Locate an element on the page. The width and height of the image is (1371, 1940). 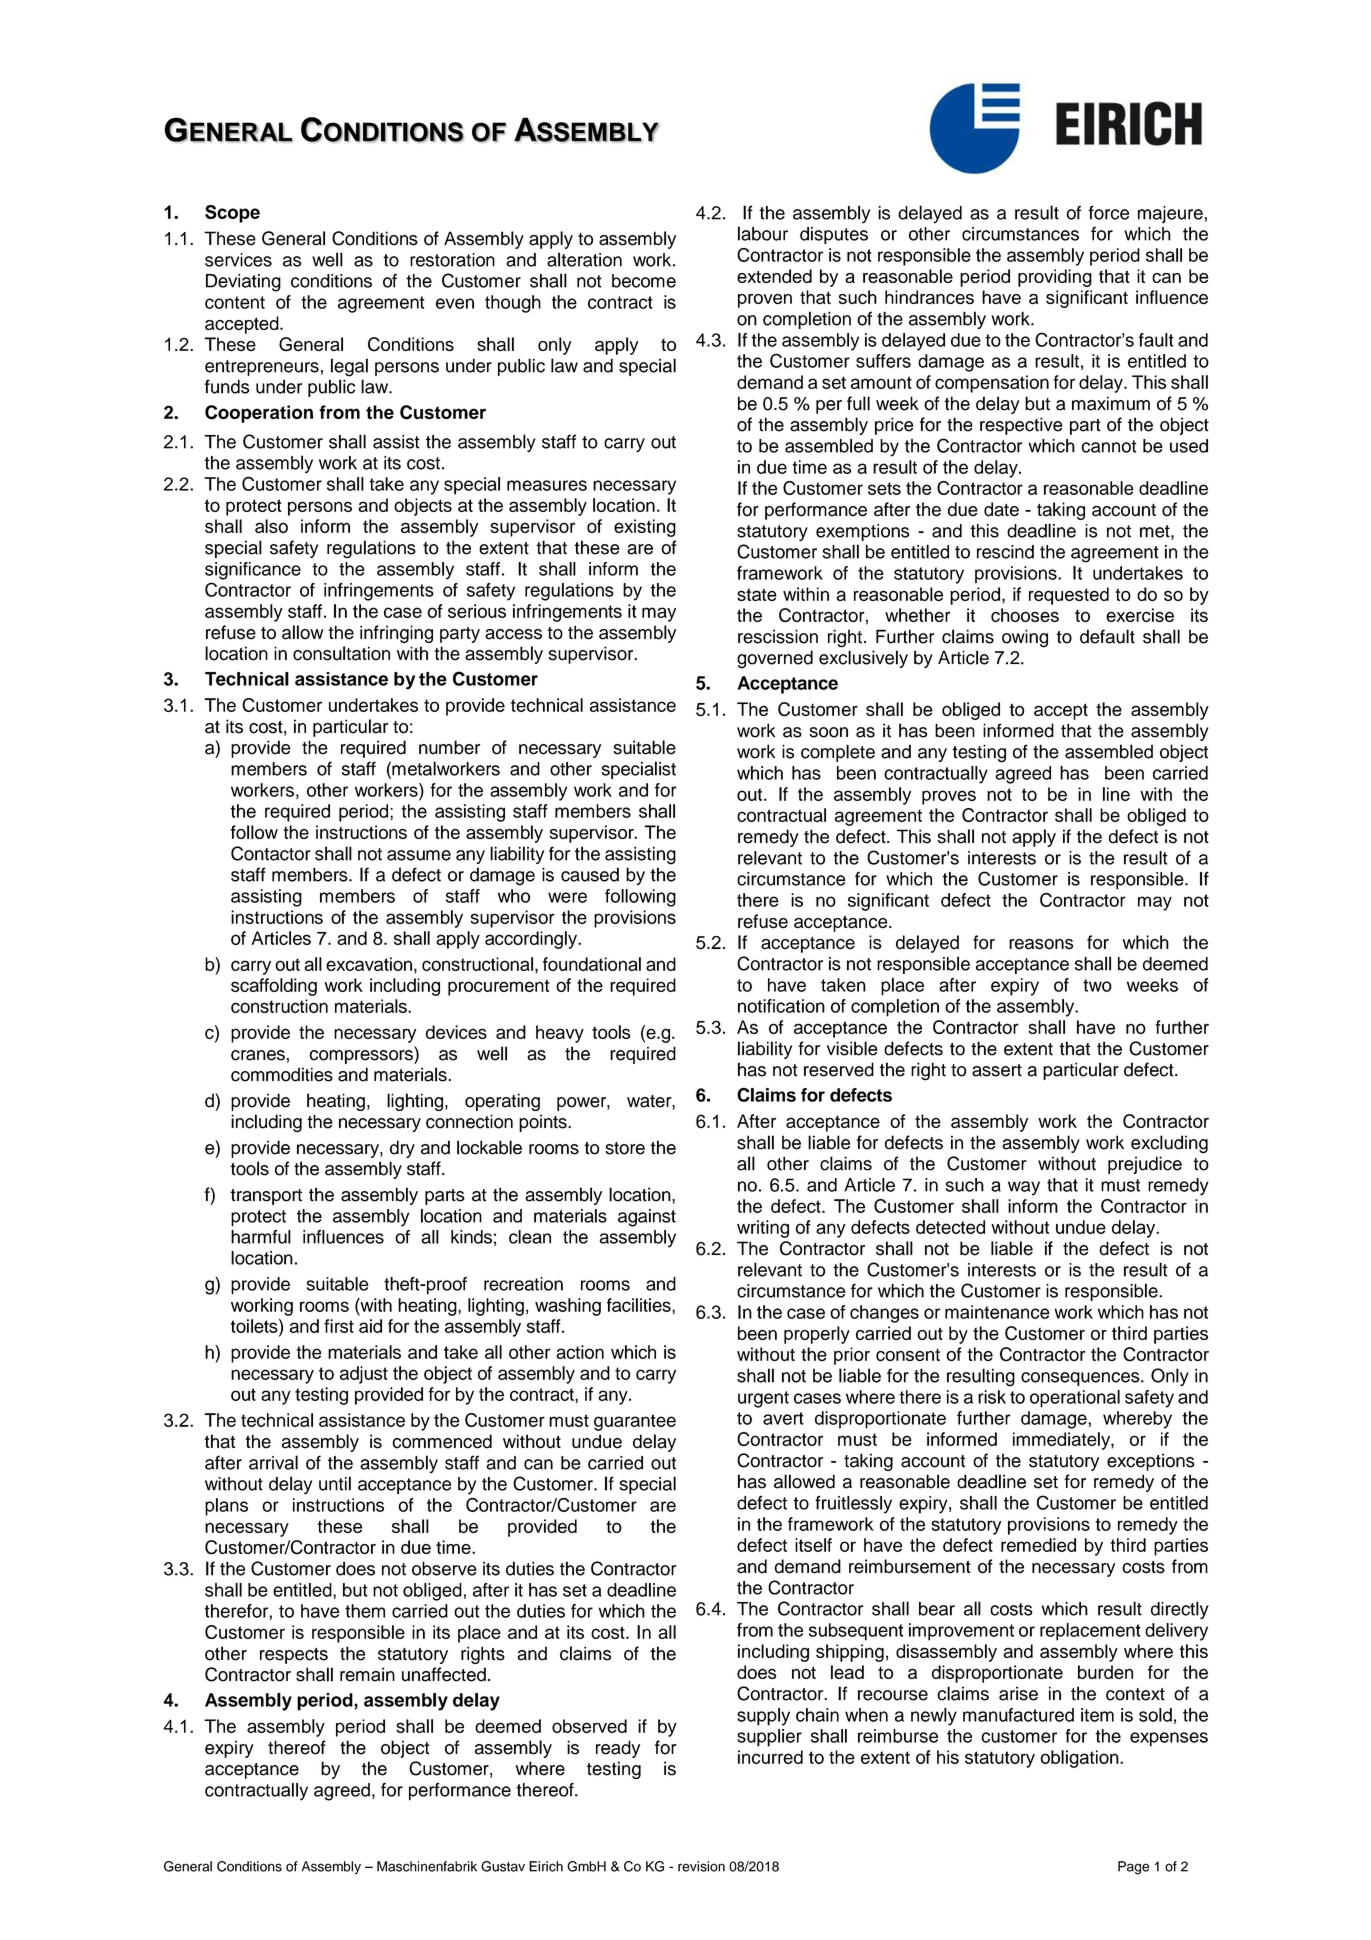
providing is located at coordinates (1055, 278).
